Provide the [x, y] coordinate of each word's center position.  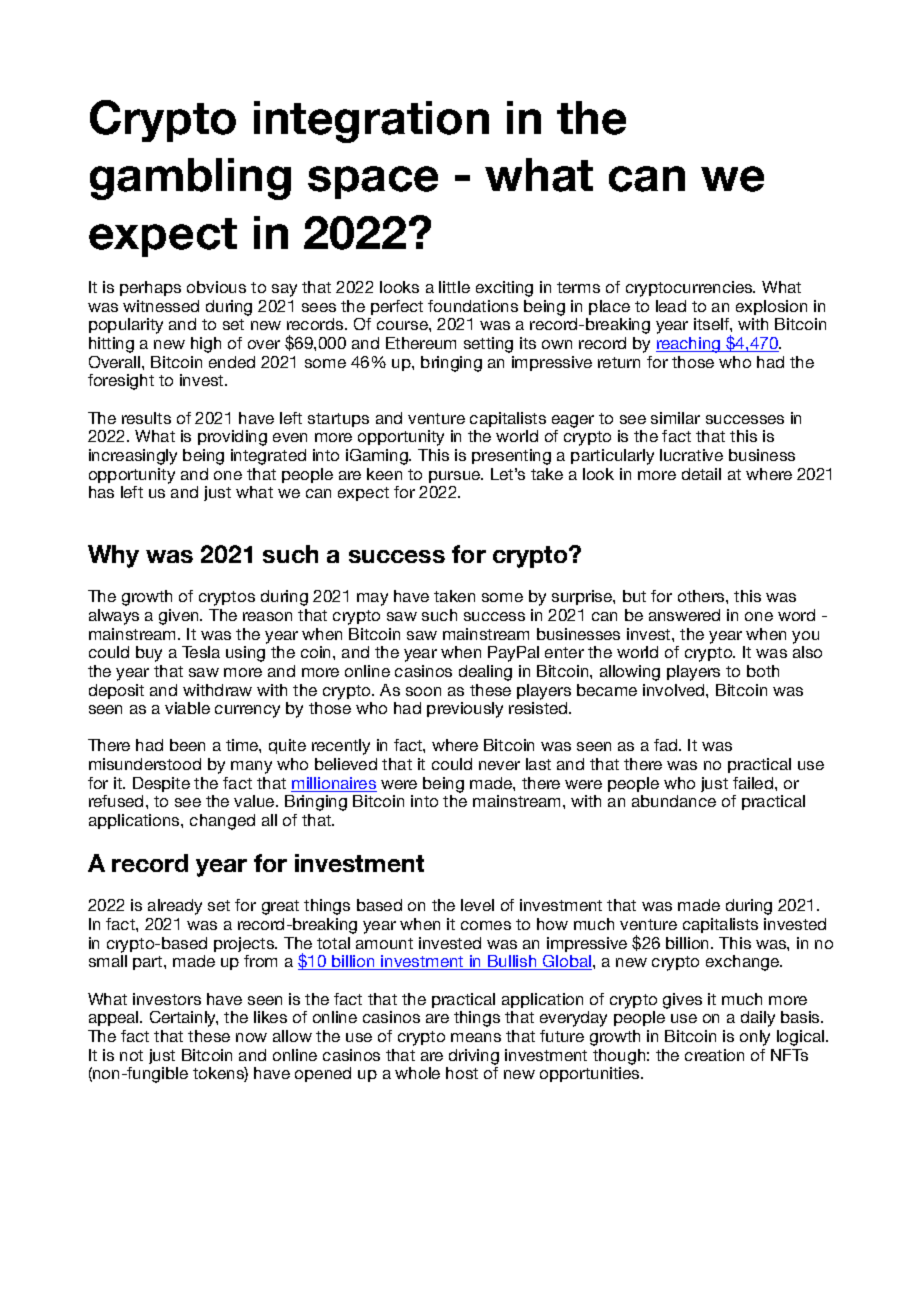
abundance [674, 801]
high [206, 345]
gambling [190, 179]
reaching [689, 345]
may [372, 599]
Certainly [184, 1019]
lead [671, 306]
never [499, 765]
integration [371, 122]
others [702, 596]
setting [488, 345]
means [476, 1037]
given [180, 617]
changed [222, 822]
